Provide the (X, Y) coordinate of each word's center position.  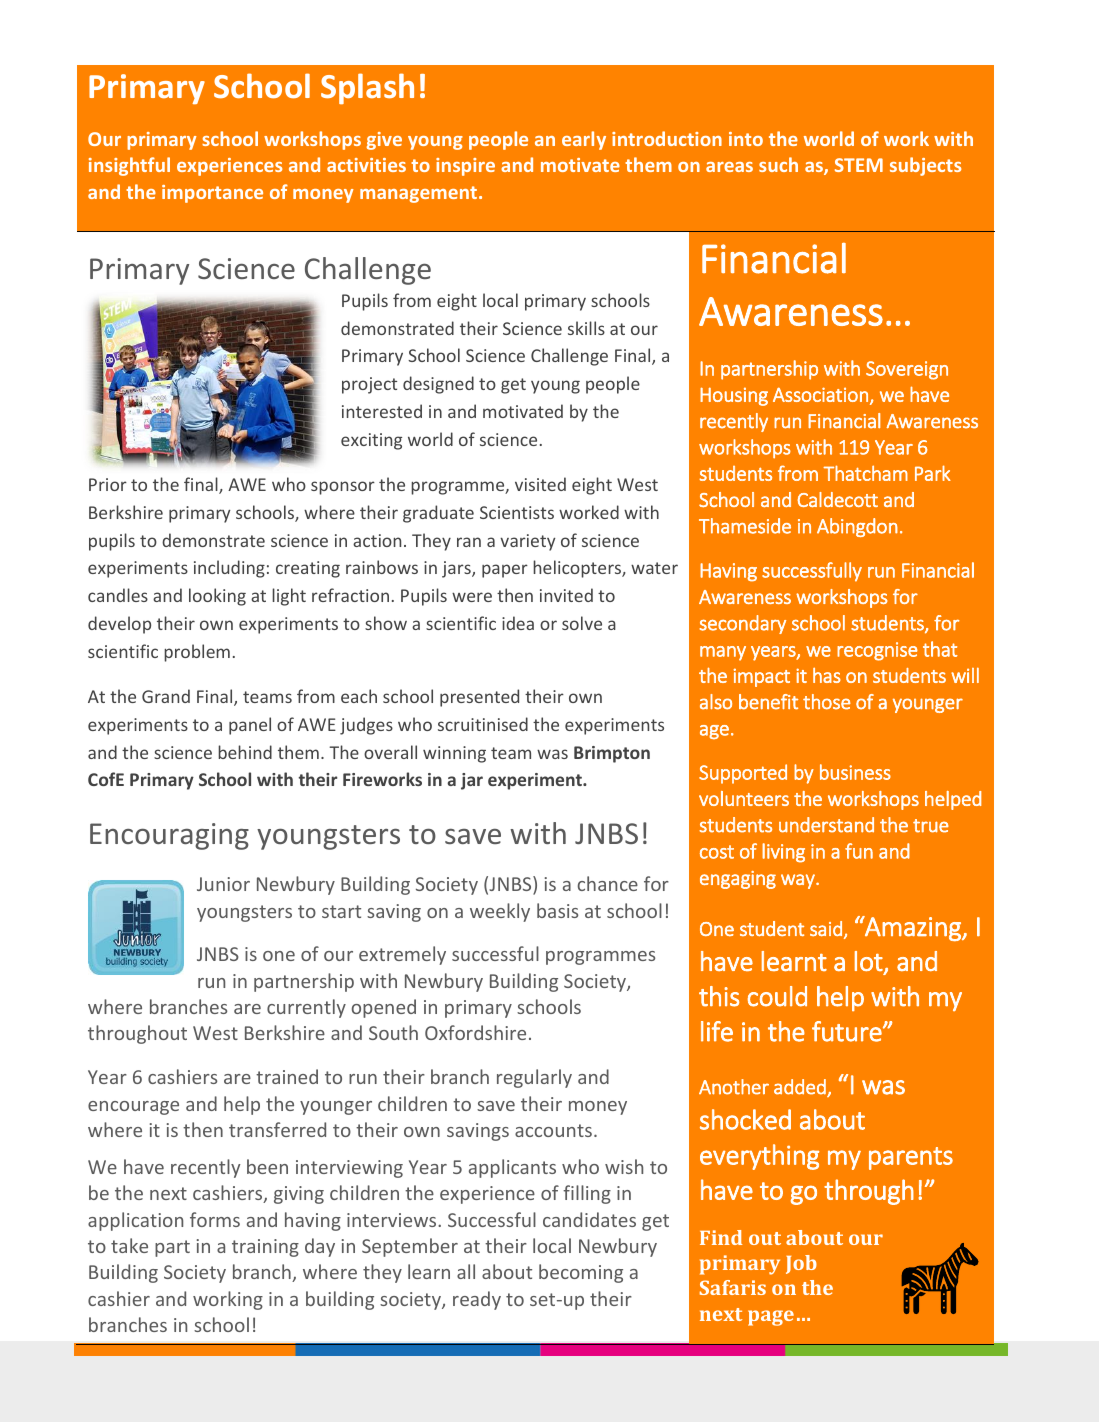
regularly (534, 1078)
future (848, 1031)
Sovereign (907, 370)
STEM (859, 165)
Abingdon (857, 527)
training (265, 1248)
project (369, 385)
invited (566, 595)
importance (212, 194)
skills (586, 328)
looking (217, 597)
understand (826, 825)
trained (287, 1076)
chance (608, 883)
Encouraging (169, 836)
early (584, 140)
